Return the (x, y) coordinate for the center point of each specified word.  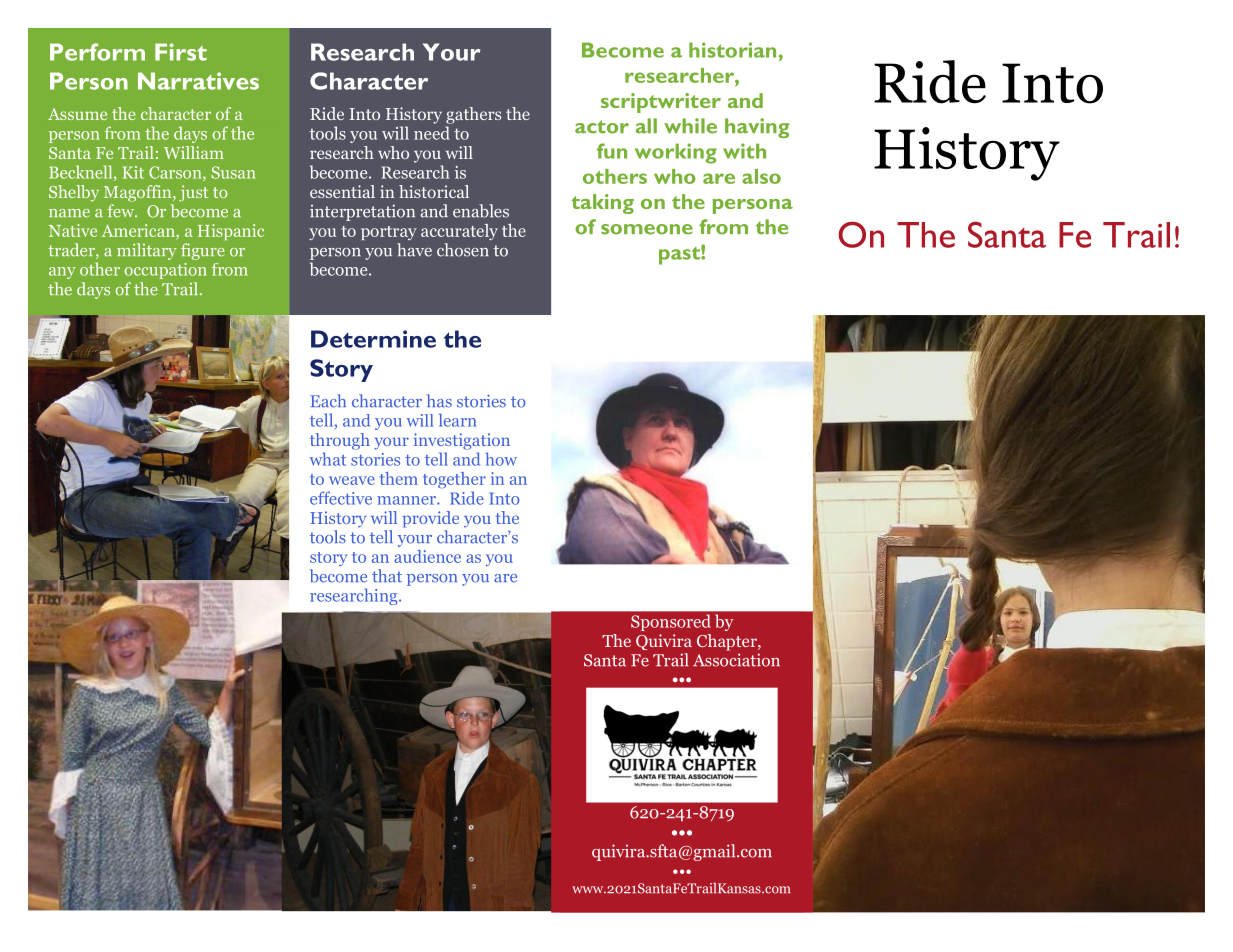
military (147, 251)
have (414, 250)
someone (647, 229)
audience (427, 556)
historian (732, 50)
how (501, 459)
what (328, 459)
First (181, 52)
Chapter (728, 642)
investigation (462, 441)
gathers (473, 115)
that (387, 576)
